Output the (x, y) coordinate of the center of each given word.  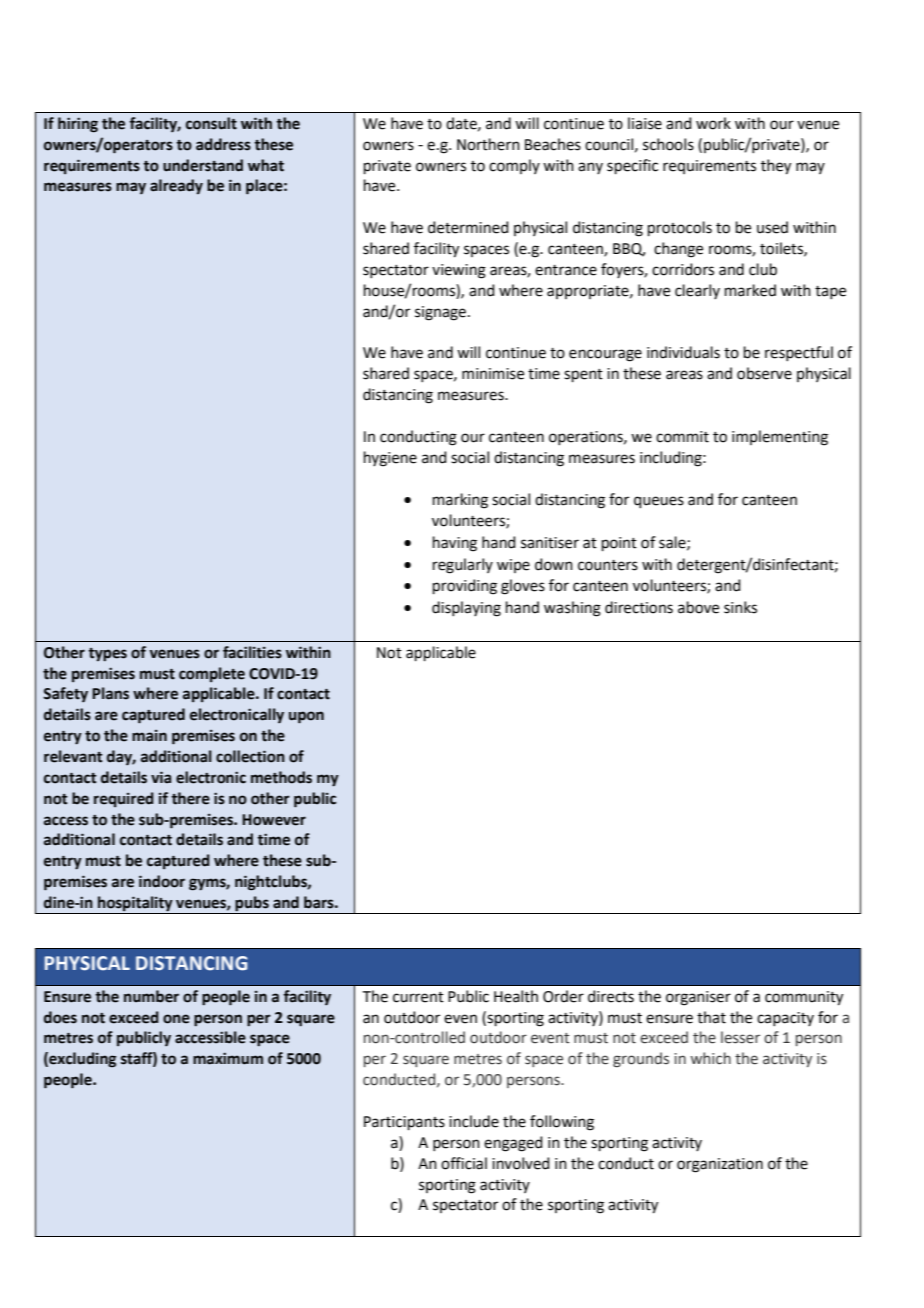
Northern (488, 144)
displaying (466, 609)
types (107, 654)
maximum (228, 1058)
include (474, 1121)
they (776, 167)
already (176, 186)
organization (720, 1165)
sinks (740, 607)
